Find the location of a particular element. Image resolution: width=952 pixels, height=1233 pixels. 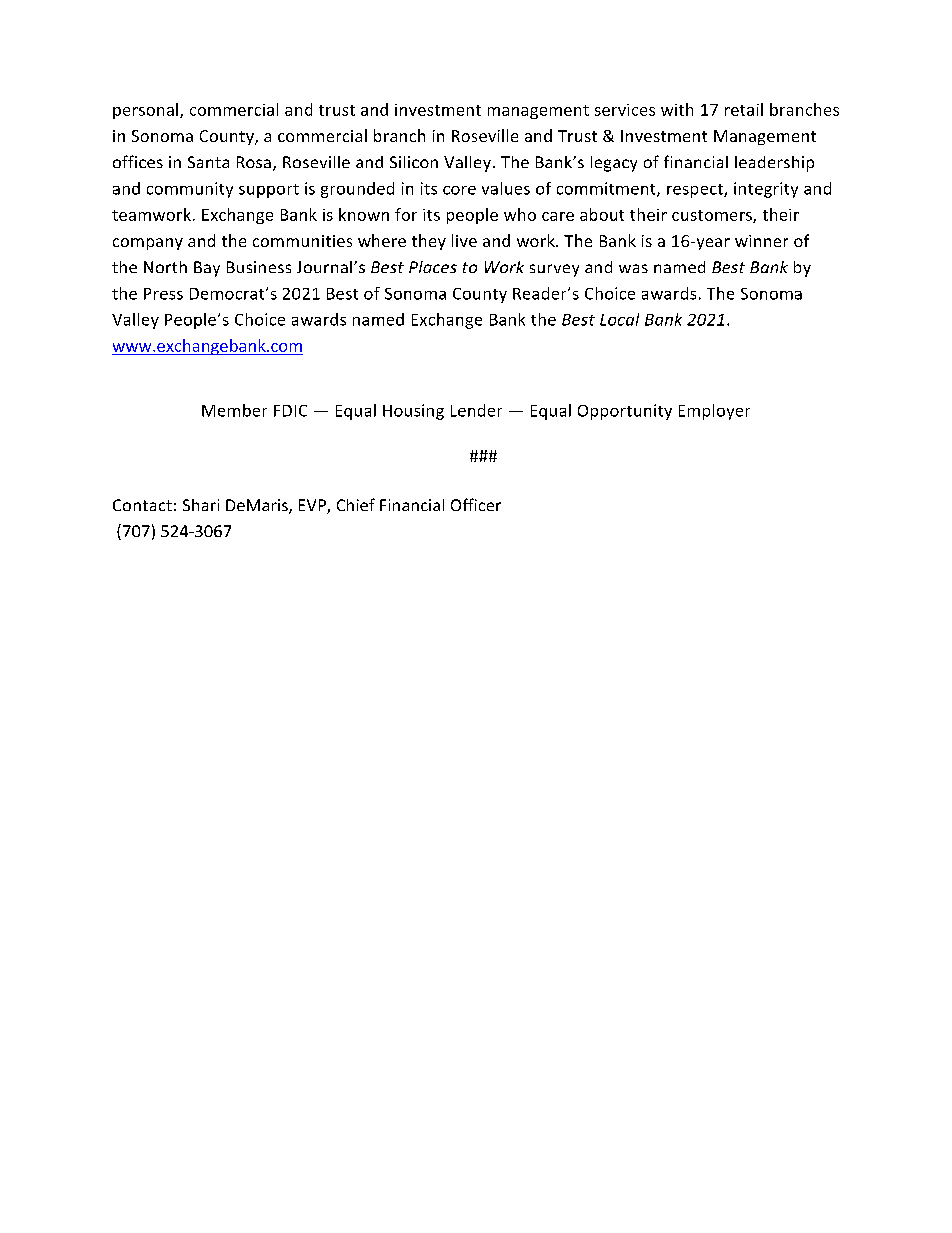

Places is located at coordinates (433, 267).
